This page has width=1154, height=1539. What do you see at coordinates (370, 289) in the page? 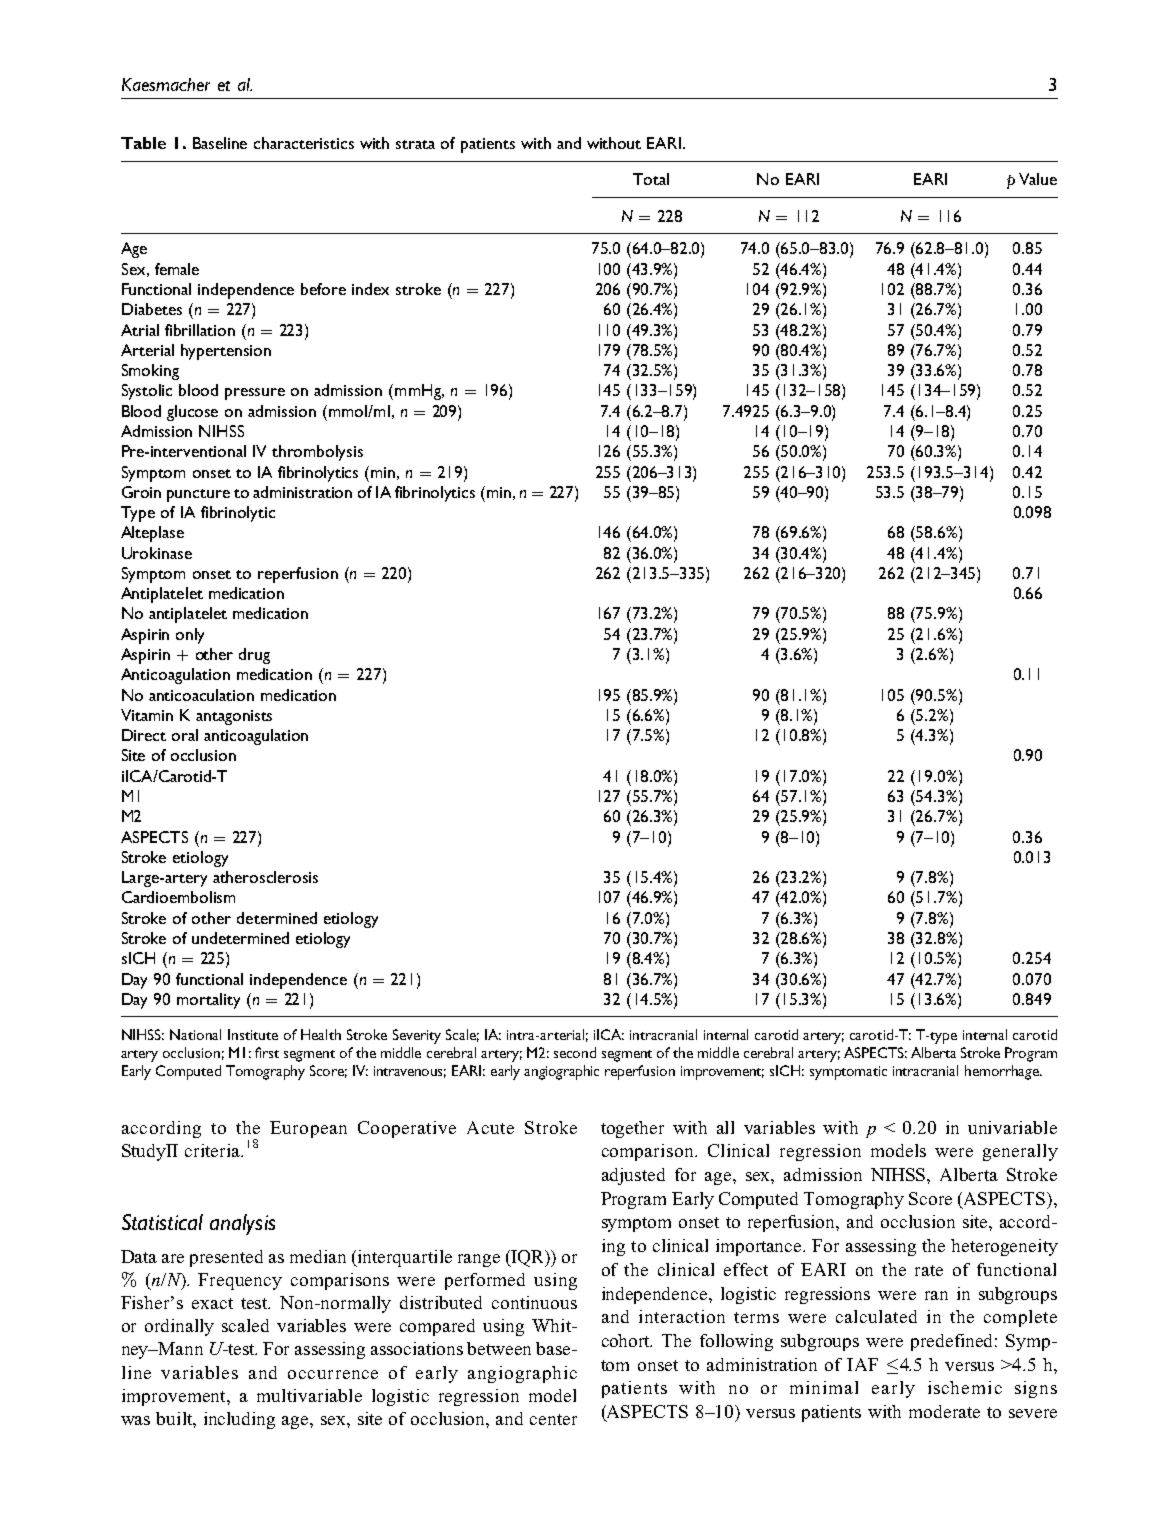
I see `index` at bounding box center [370, 289].
